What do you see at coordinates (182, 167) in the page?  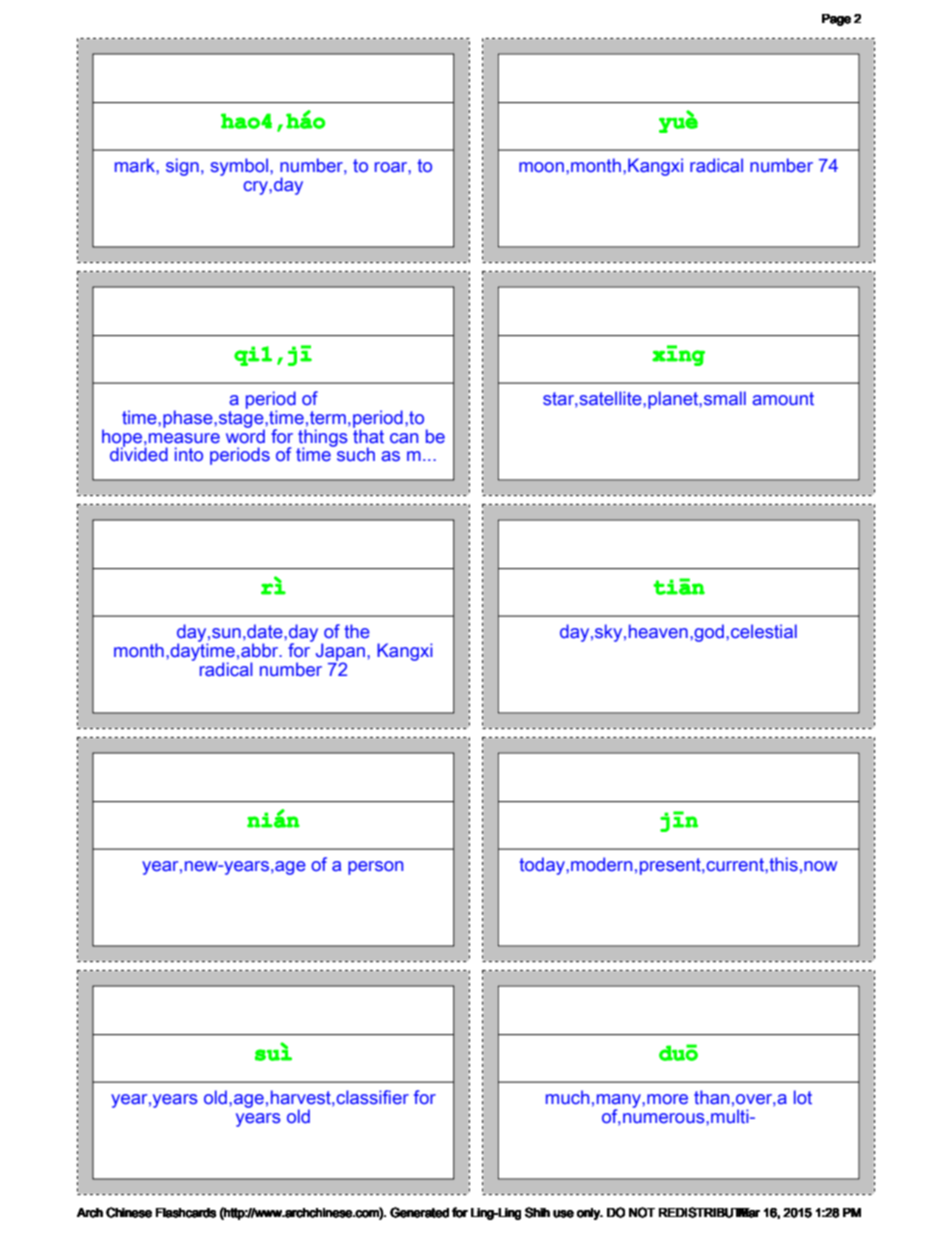 I see `sign` at bounding box center [182, 167].
